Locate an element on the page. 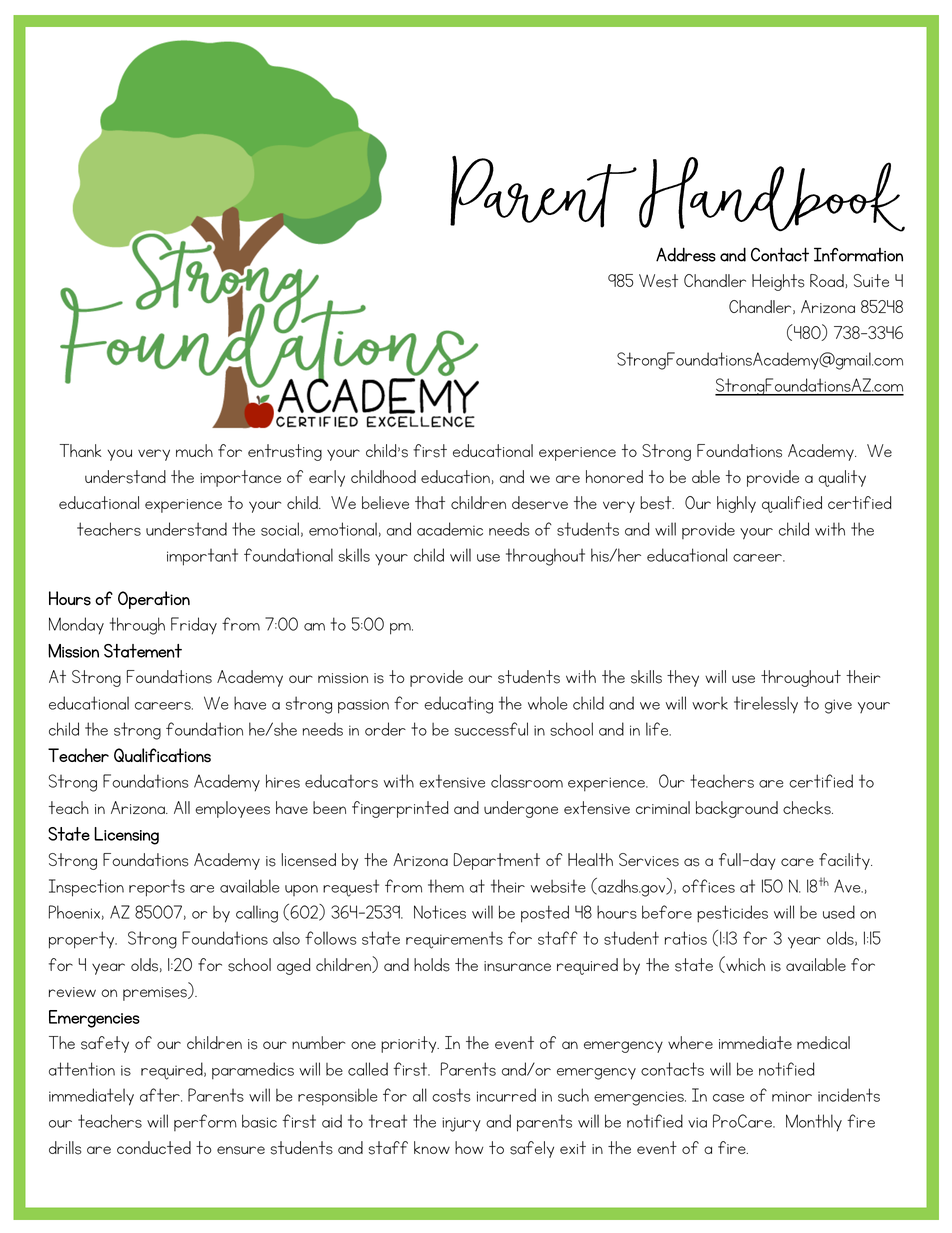  Heights is located at coordinates (778, 282).
